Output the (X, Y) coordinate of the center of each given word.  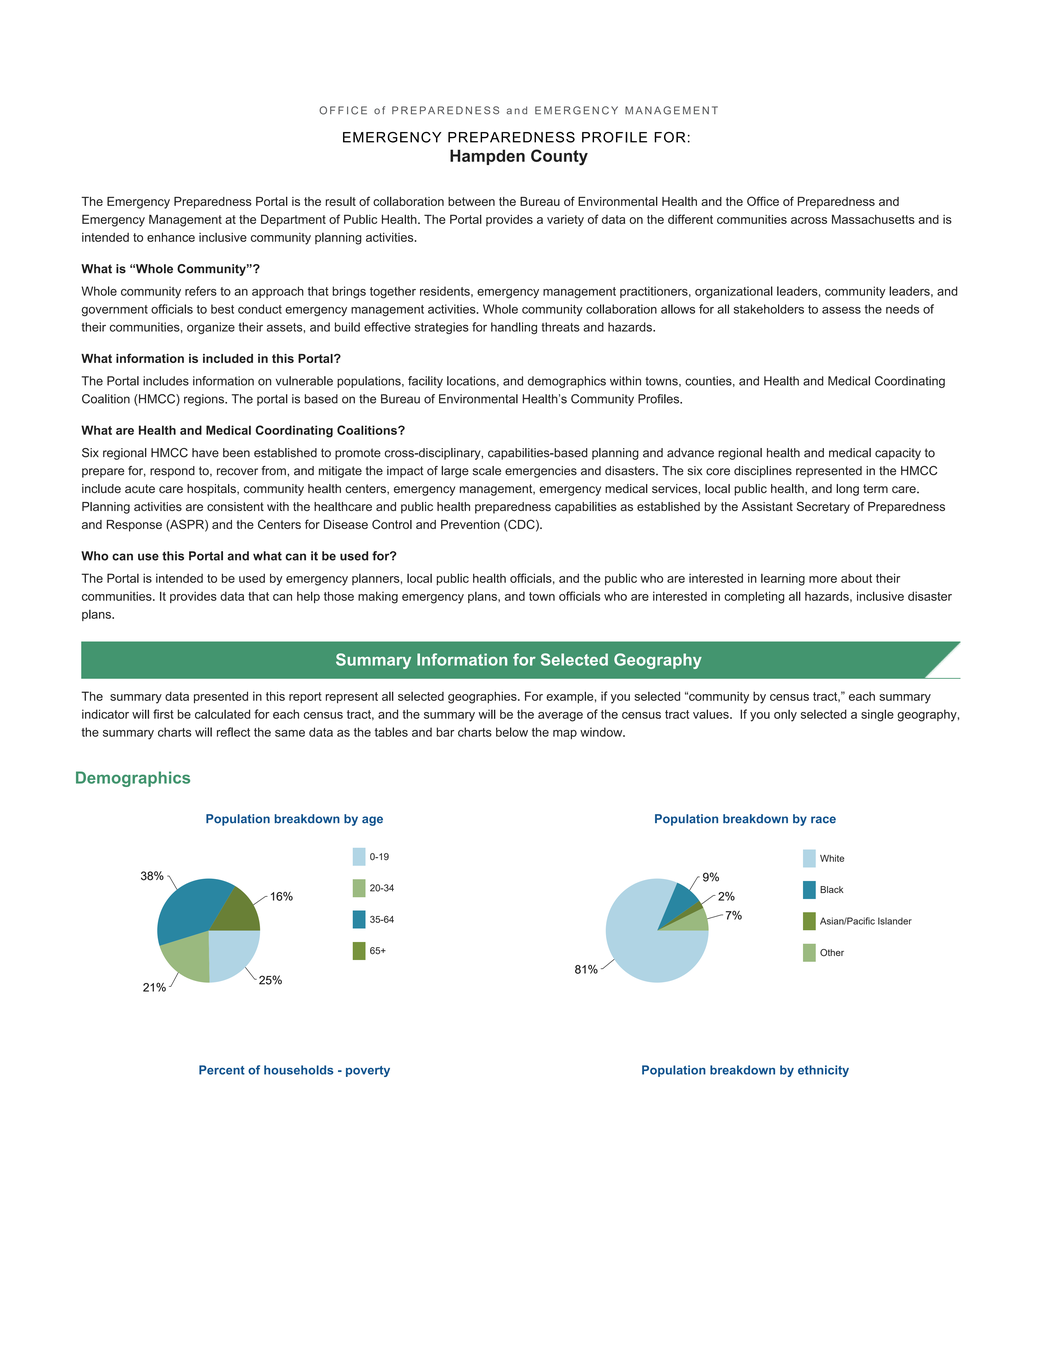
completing (754, 597)
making (378, 597)
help (308, 597)
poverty (368, 1071)
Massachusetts (873, 219)
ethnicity (823, 1071)
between (471, 201)
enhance (171, 237)
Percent (222, 1070)
